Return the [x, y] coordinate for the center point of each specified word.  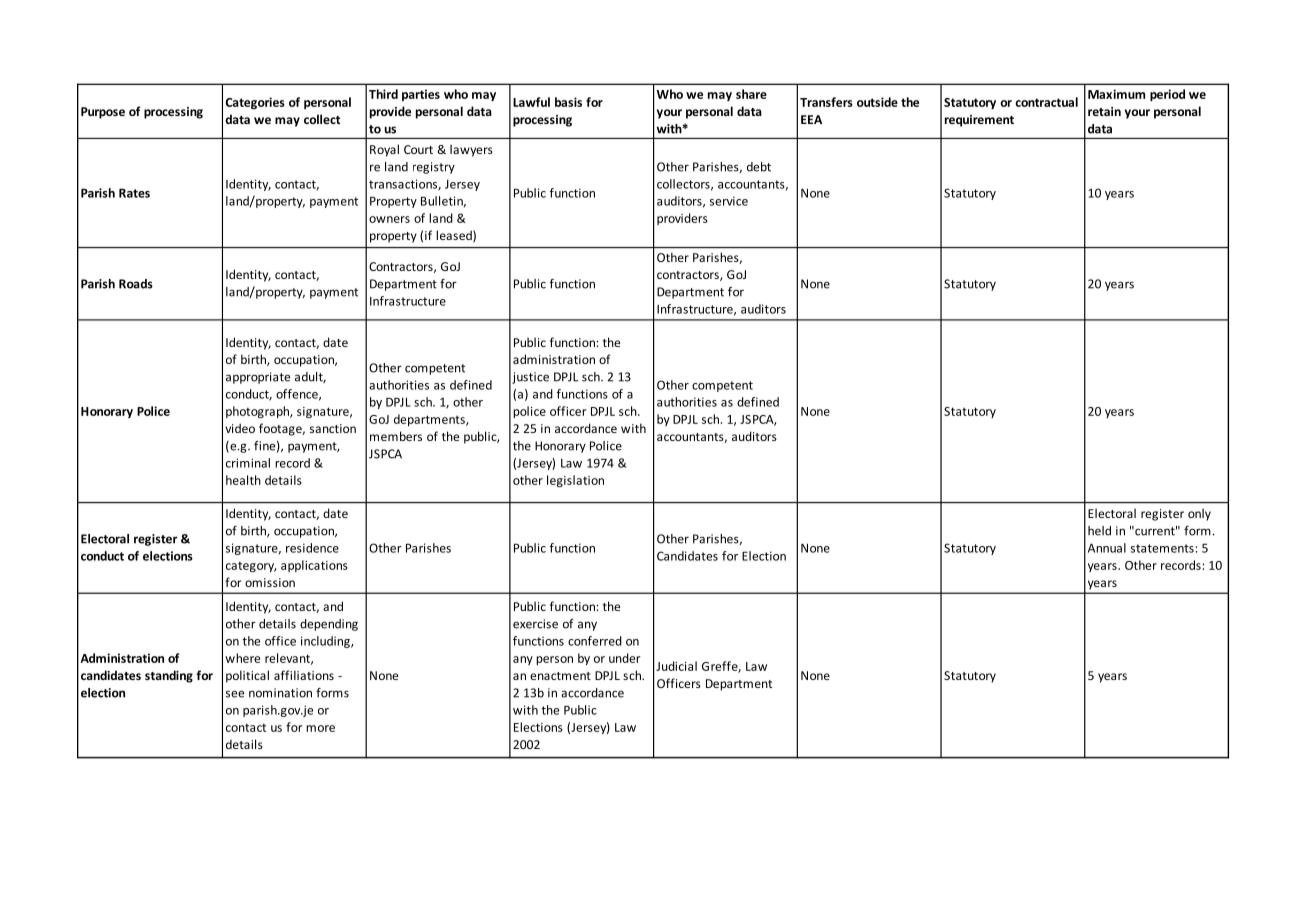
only [1199, 514]
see [235, 694]
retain [1104, 111]
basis [568, 102]
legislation [575, 481]
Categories [255, 103]
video [240, 428]
